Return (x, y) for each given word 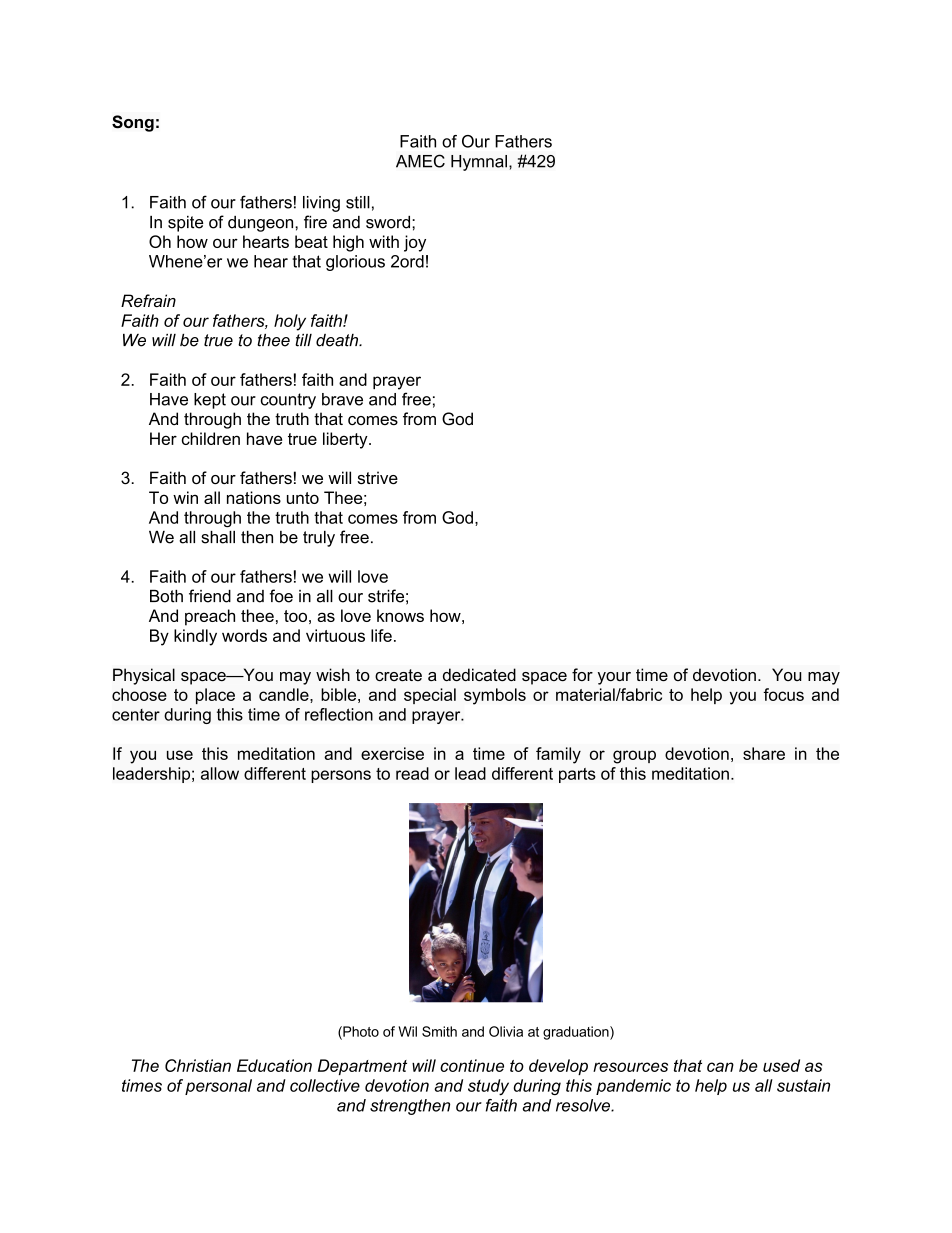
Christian (198, 1065)
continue (472, 1065)
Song (133, 123)
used (781, 1065)
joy (415, 243)
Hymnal (479, 163)
